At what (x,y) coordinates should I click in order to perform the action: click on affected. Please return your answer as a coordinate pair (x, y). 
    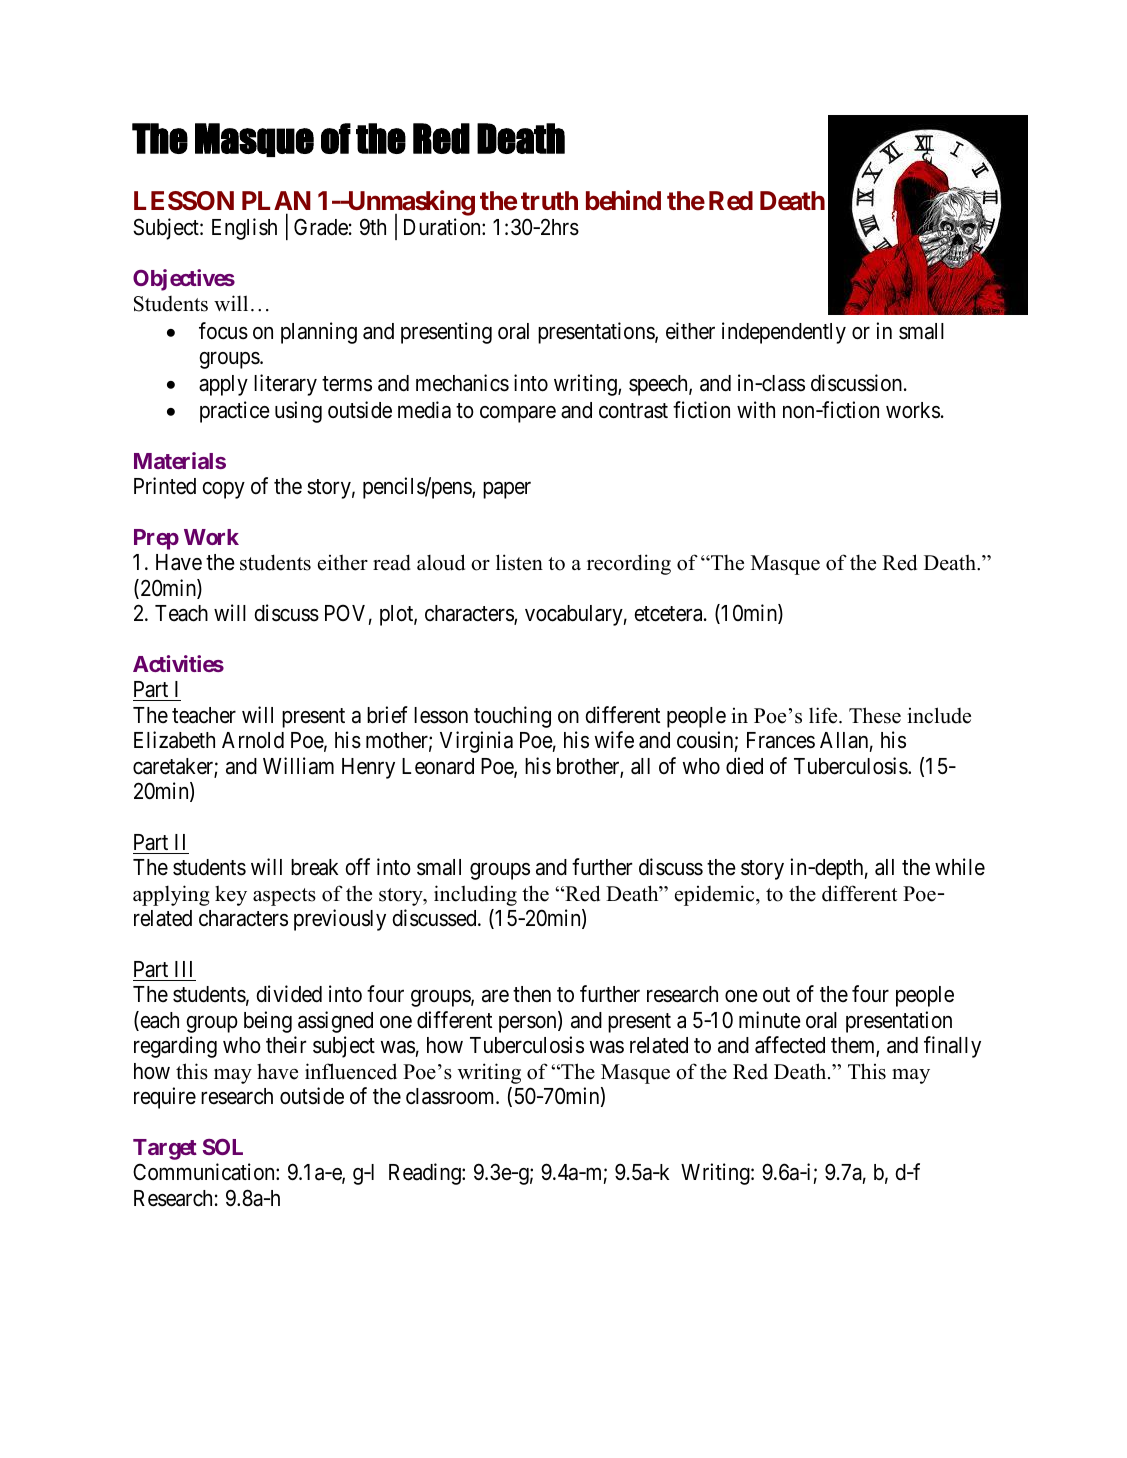
    Looking at the image, I should click on (790, 1045).
